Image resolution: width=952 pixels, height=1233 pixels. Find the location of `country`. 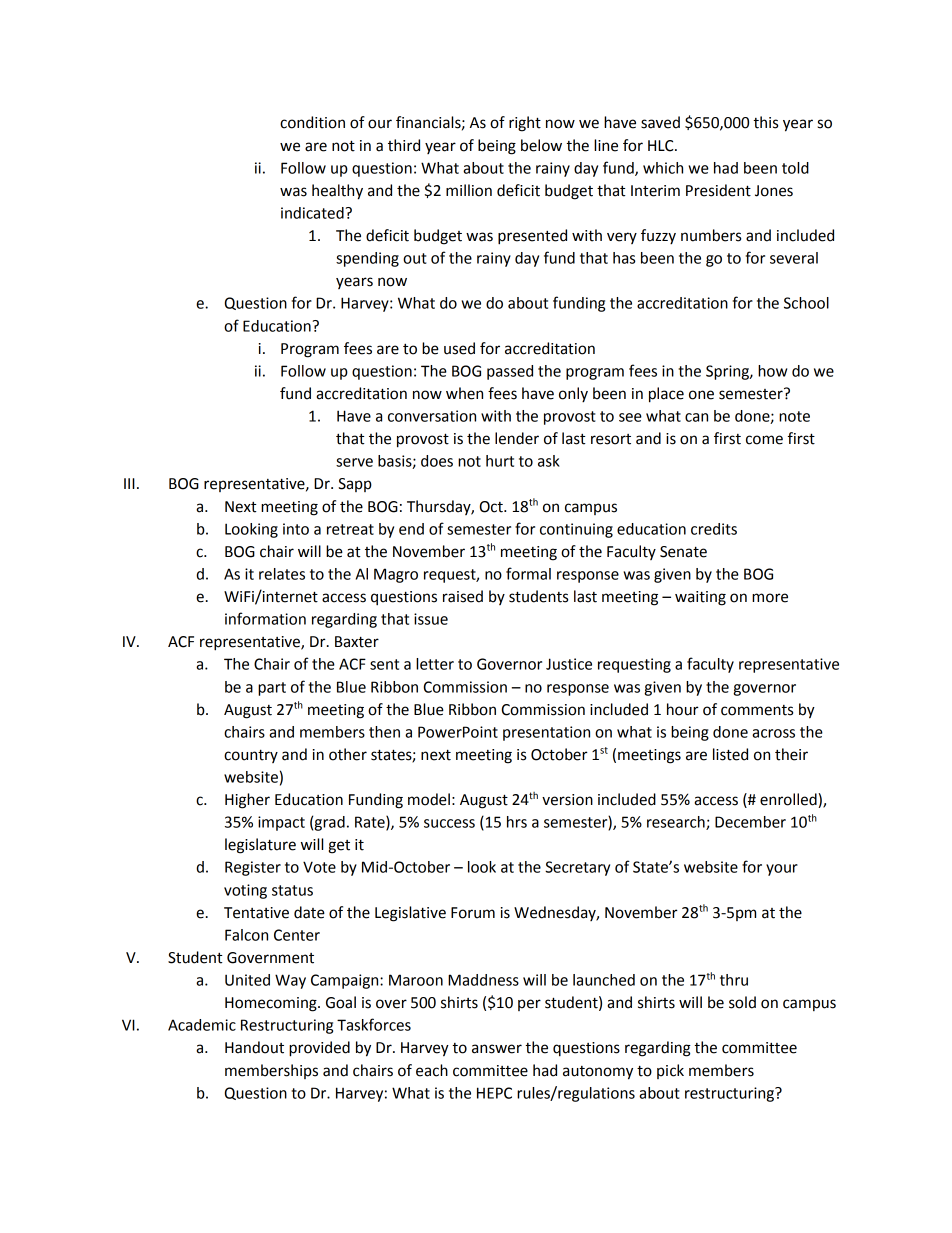

country is located at coordinates (251, 756).
